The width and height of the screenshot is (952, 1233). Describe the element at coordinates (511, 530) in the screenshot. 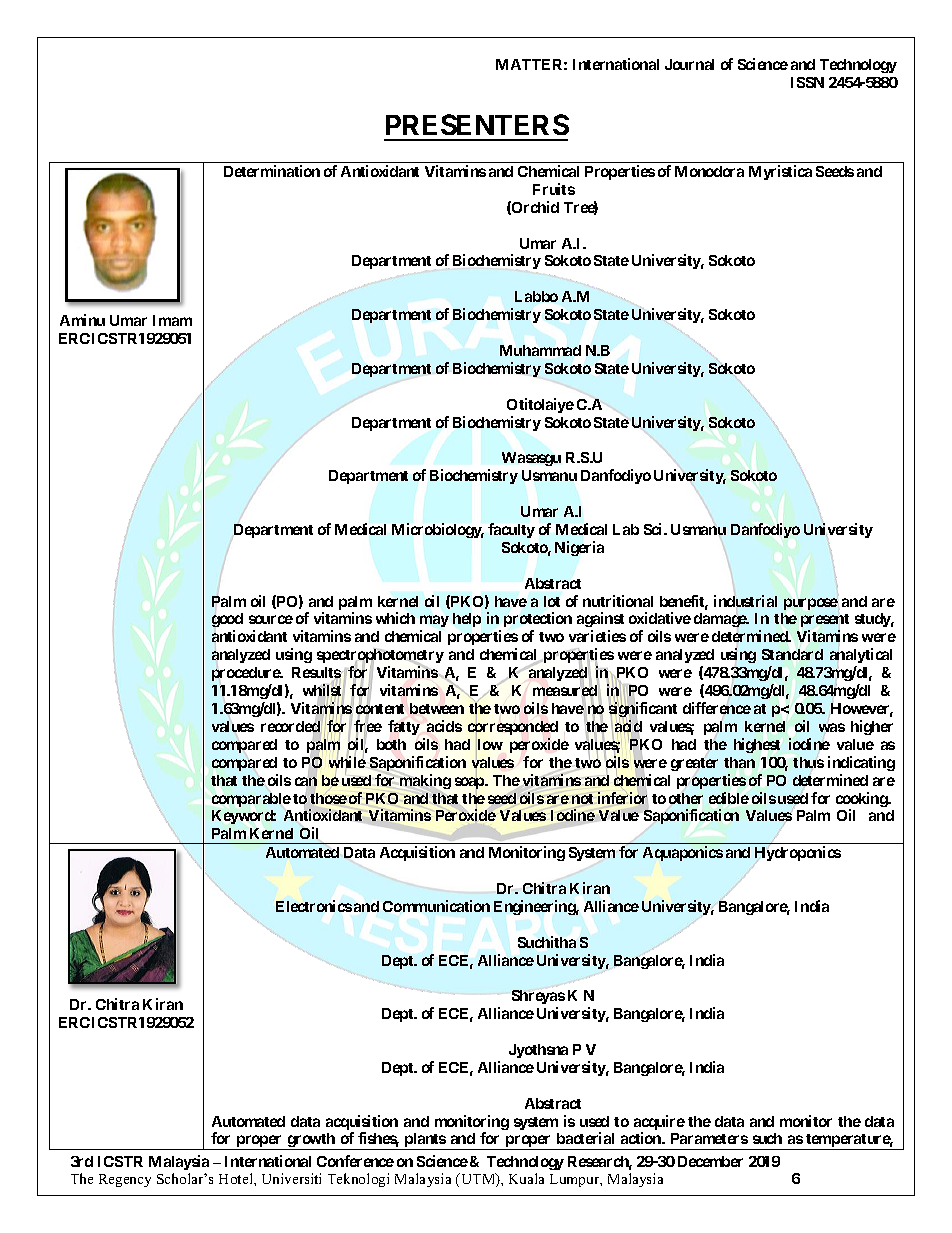

I see `faculty` at that location.
